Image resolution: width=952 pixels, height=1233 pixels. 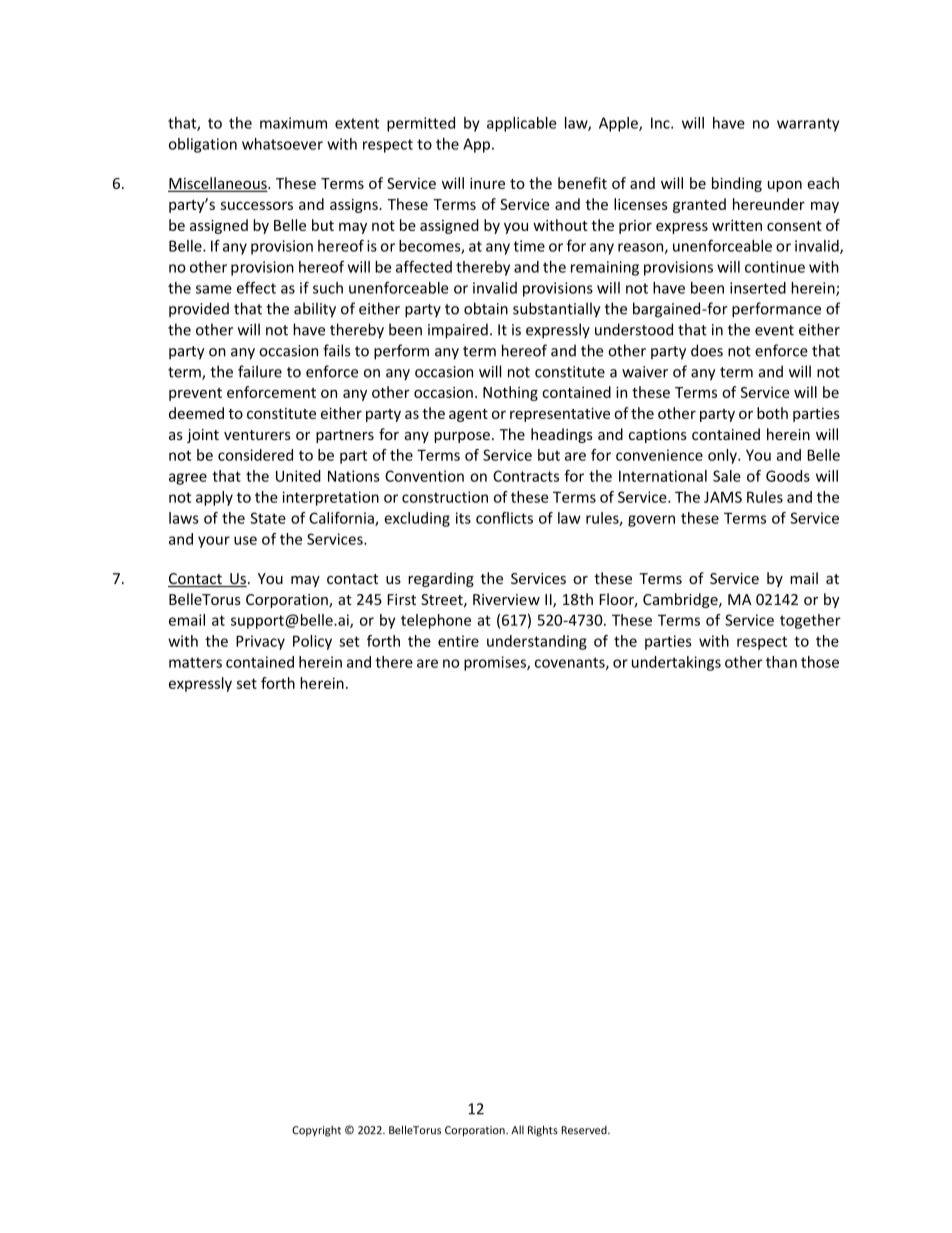 I want to click on Privacy, so click(x=260, y=642).
